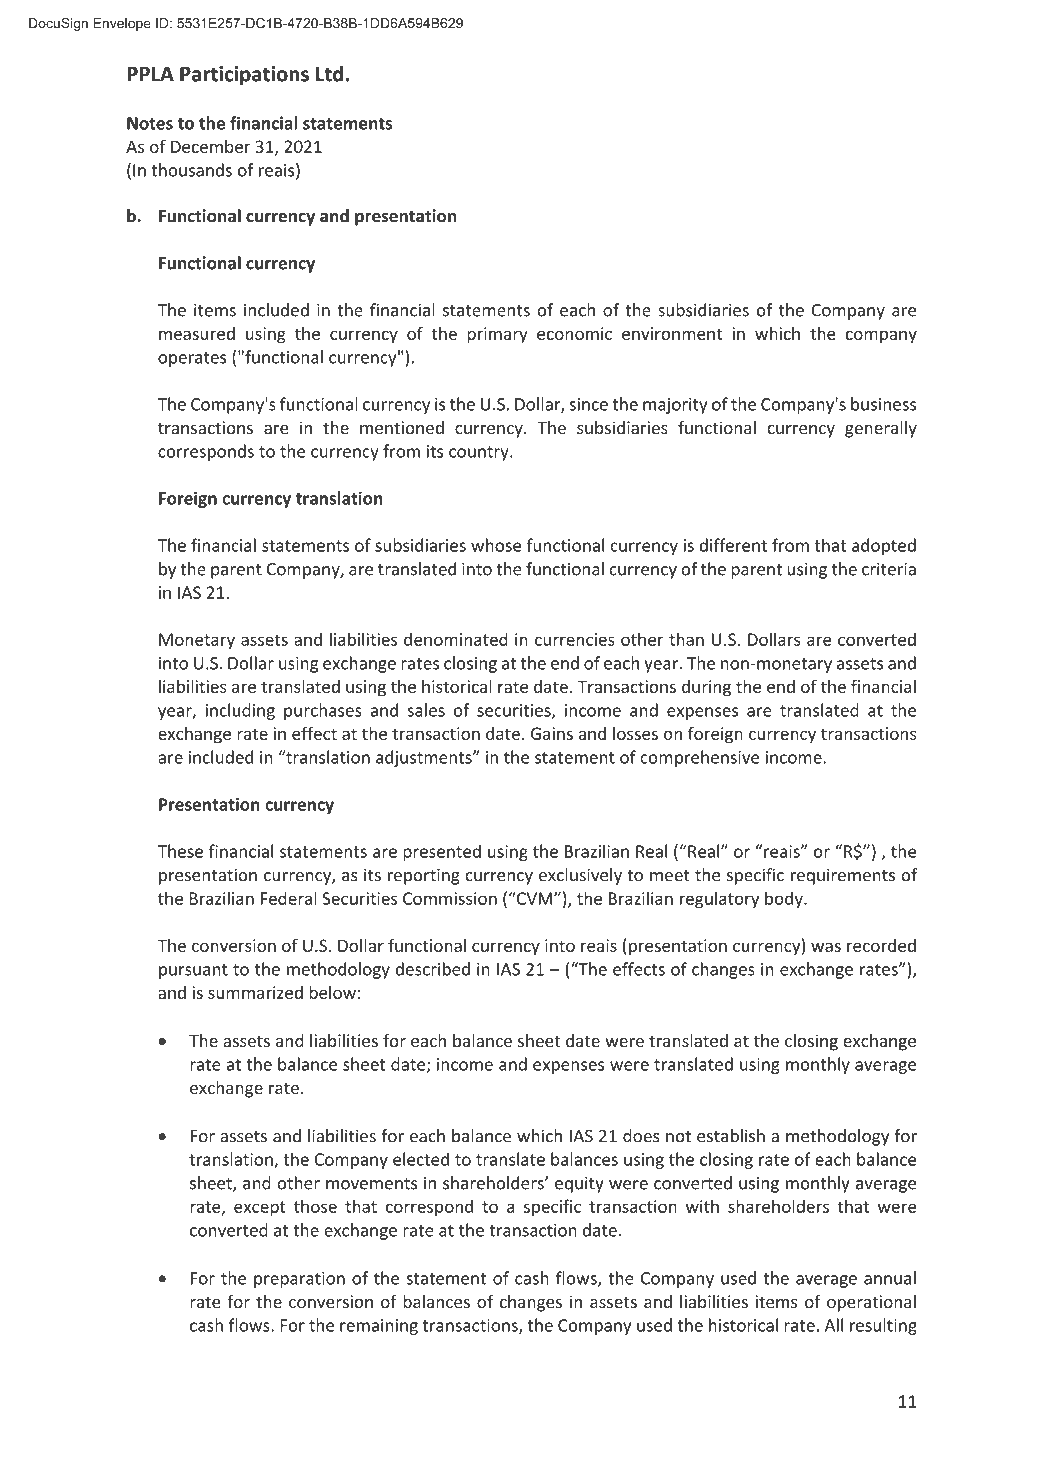 The width and height of the page is (1043, 1476). Describe the element at coordinates (871, 1303) in the page. I see `operational` at that location.
